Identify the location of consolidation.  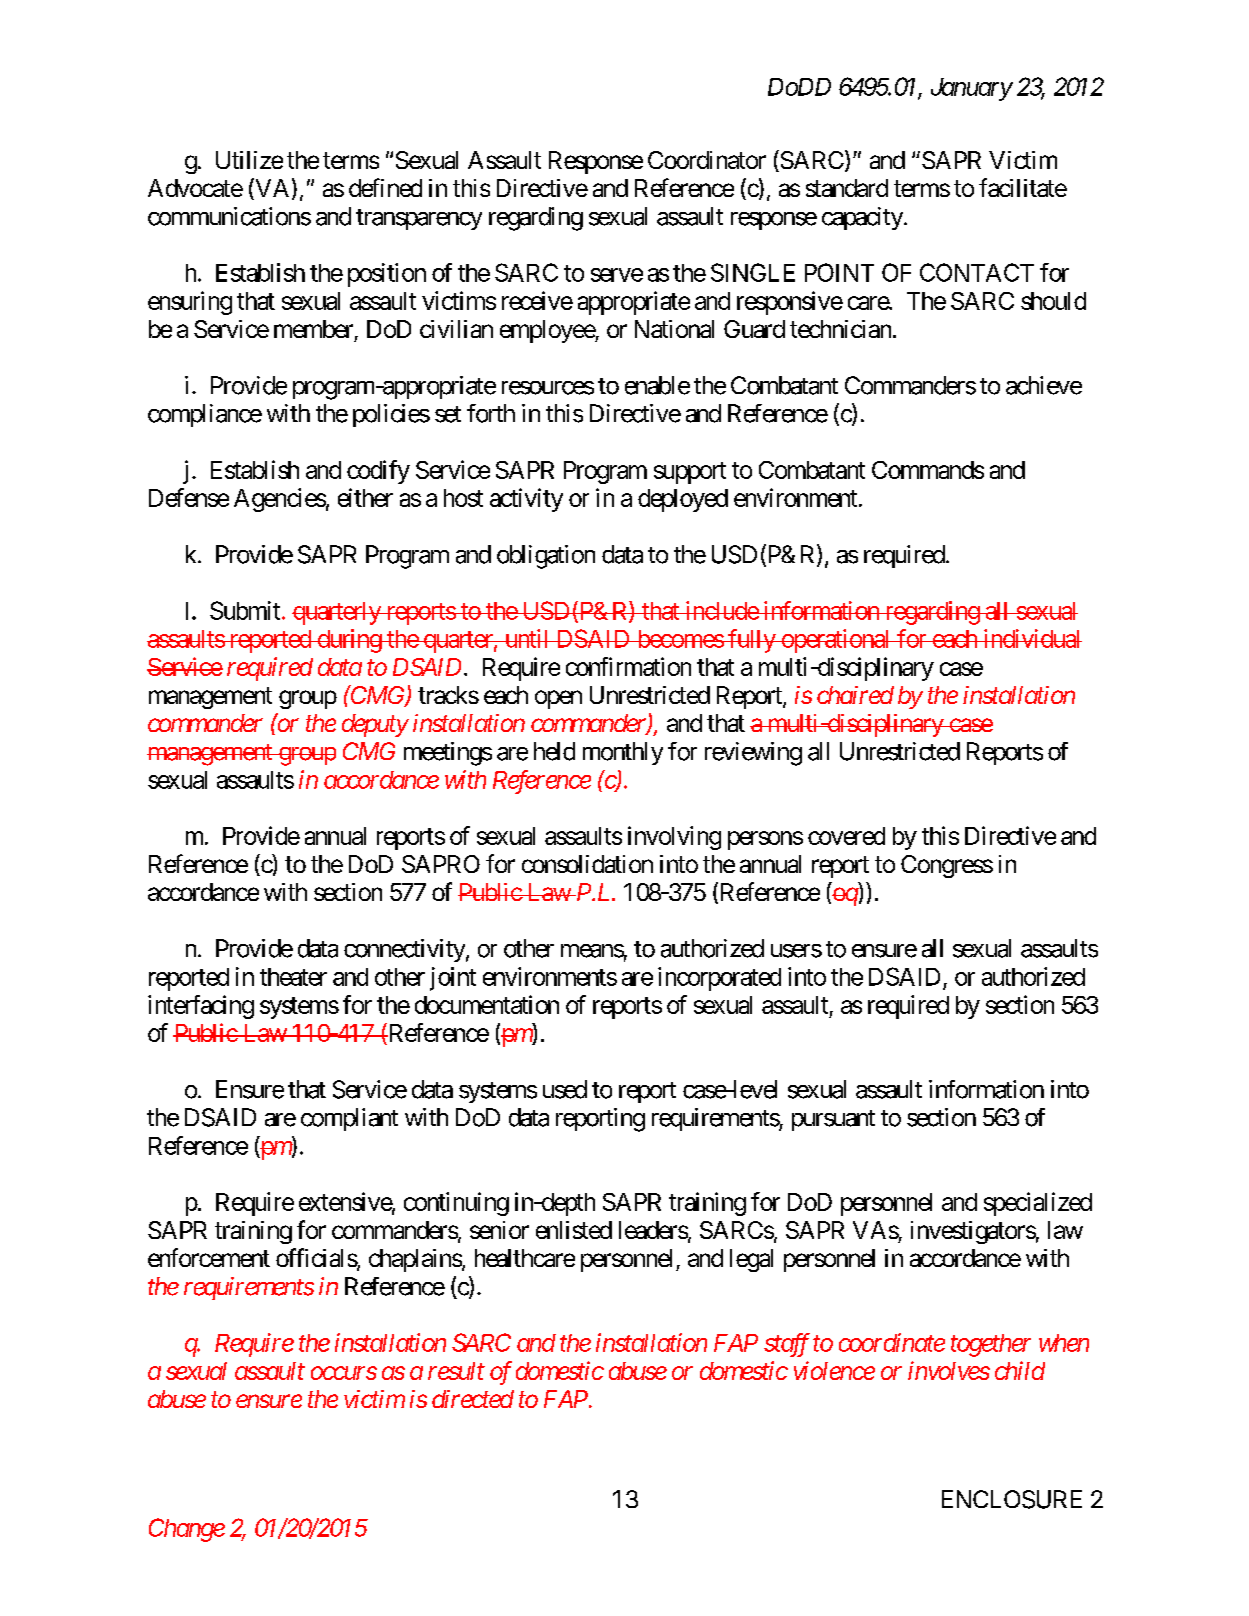
(587, 864).
